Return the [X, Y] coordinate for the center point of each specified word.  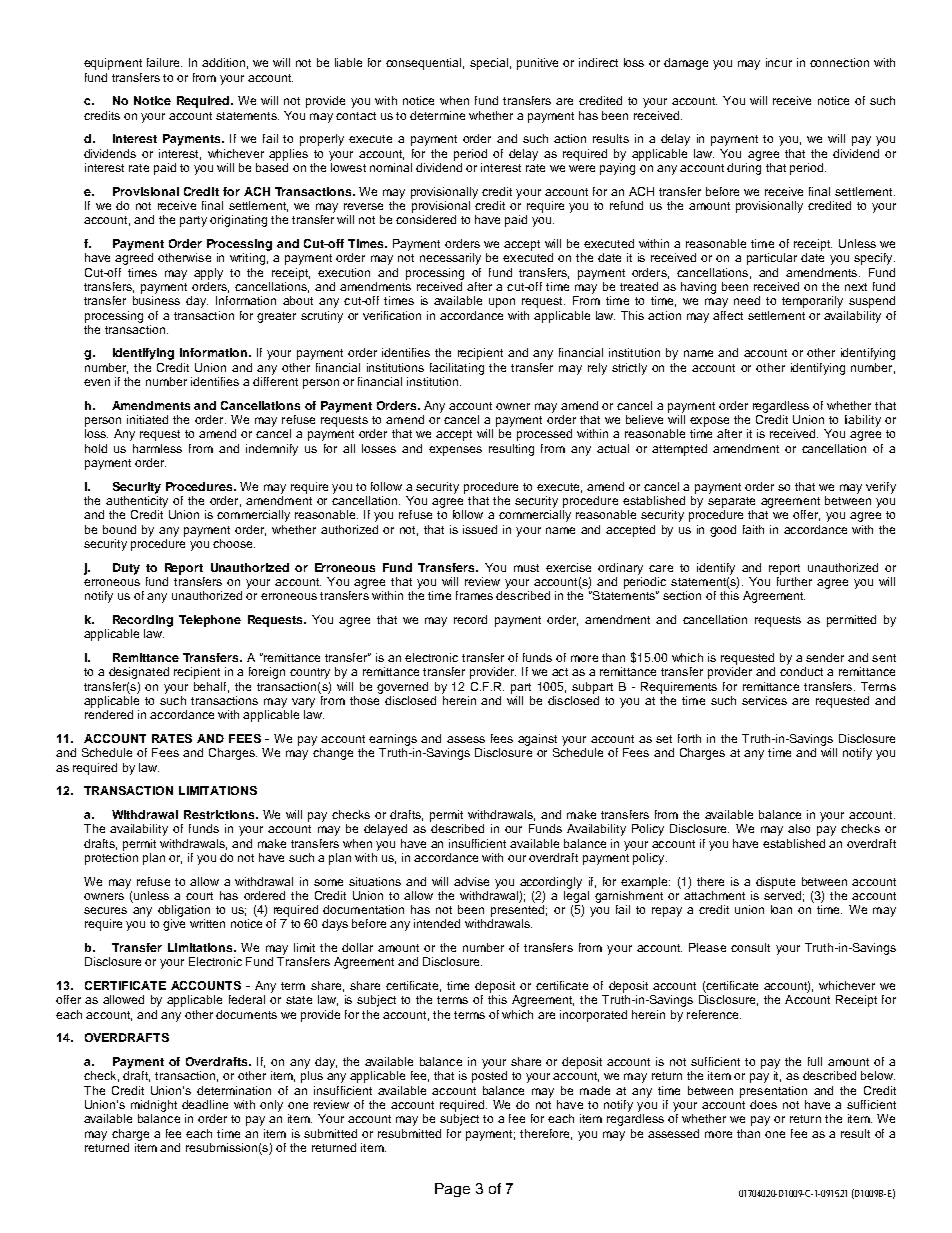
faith [753, 529]
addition [223, 62]
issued [480, 529]
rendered [109, 714]
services [764, 700]
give [174, 925]
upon [502, 303]
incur [779, 62]
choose [234, 543]
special [489, 64]
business [156, 300]
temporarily [812, 302]
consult [750, 947]
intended [437, 923]
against [537, 740]
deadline [205, 1104]
